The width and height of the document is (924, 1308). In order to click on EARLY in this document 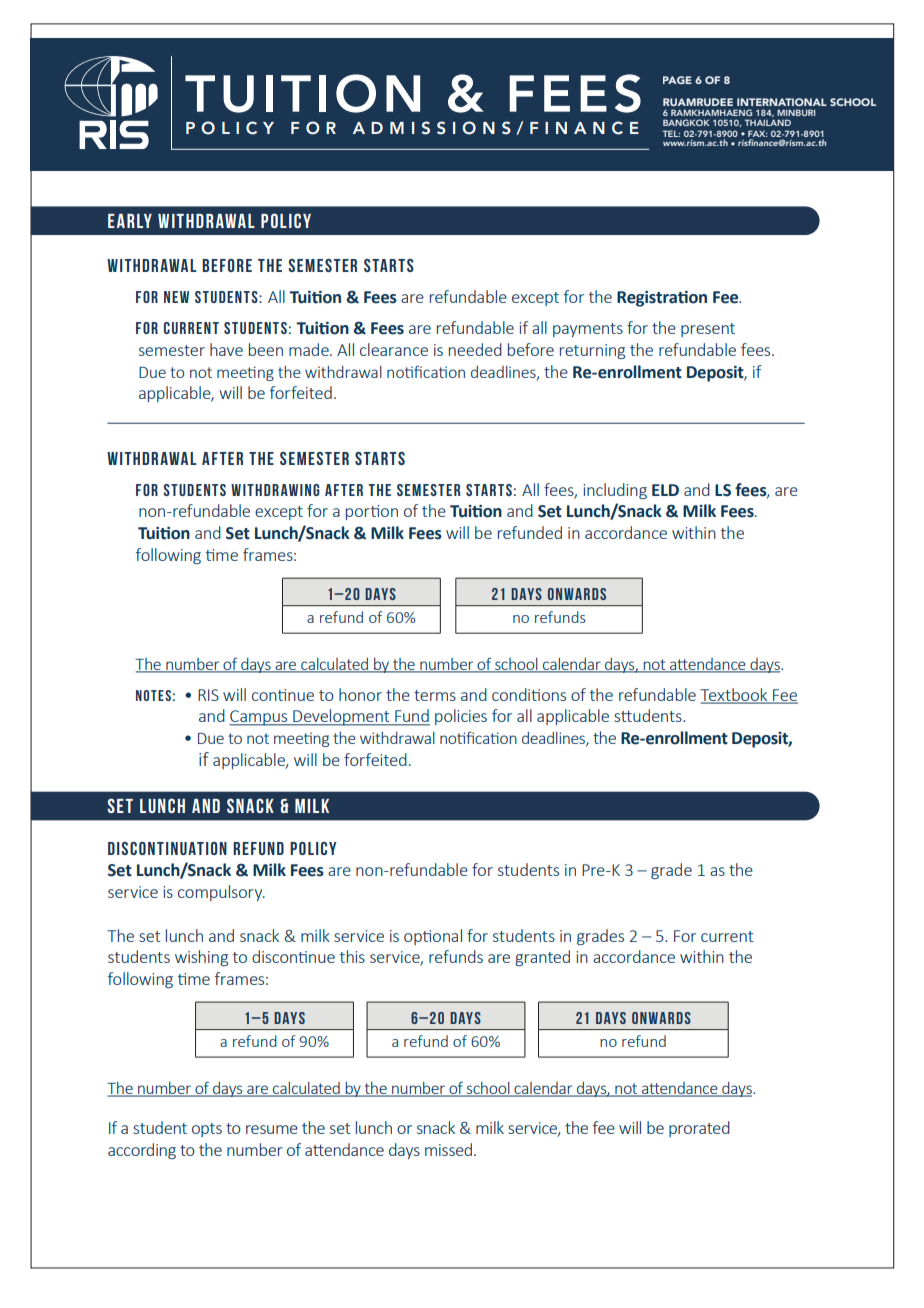, I will do `click(130, 221)`.
